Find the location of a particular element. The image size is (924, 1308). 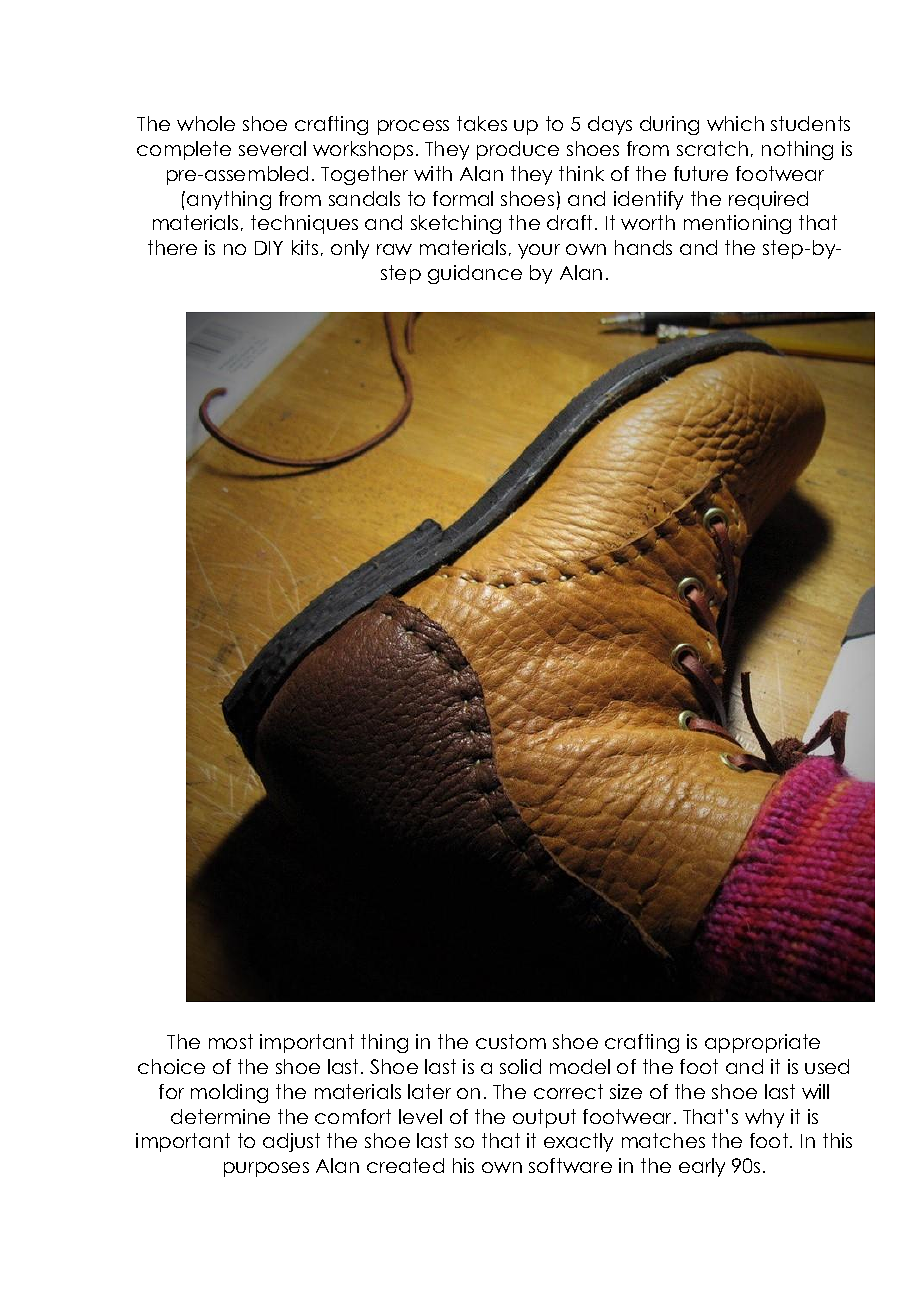

adjust is located at coordinates (291, 1142).
